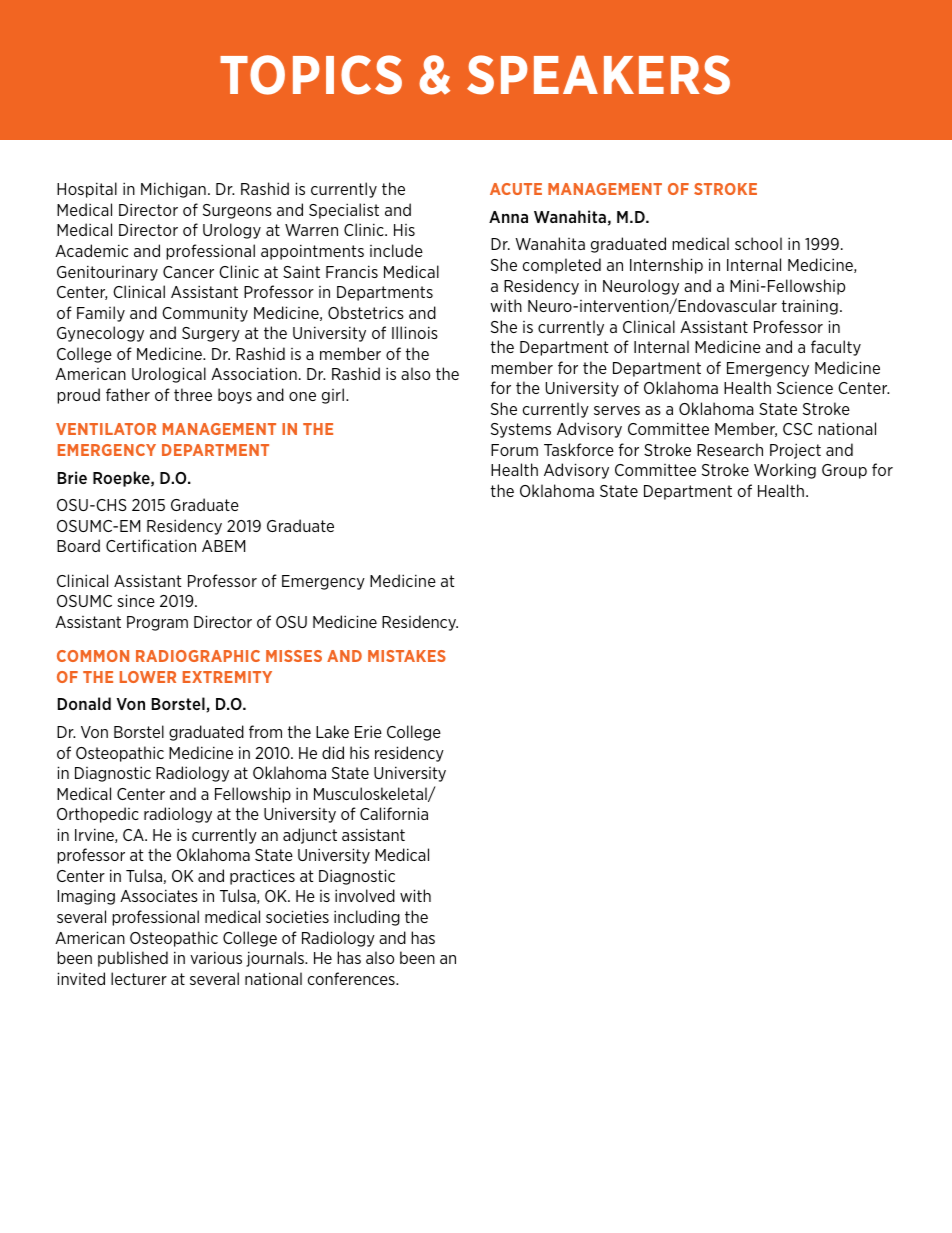 Image resolution: width=952 pixels, height=1233 pixels. I want to click on SPEAKERS, so click(598, 75).
